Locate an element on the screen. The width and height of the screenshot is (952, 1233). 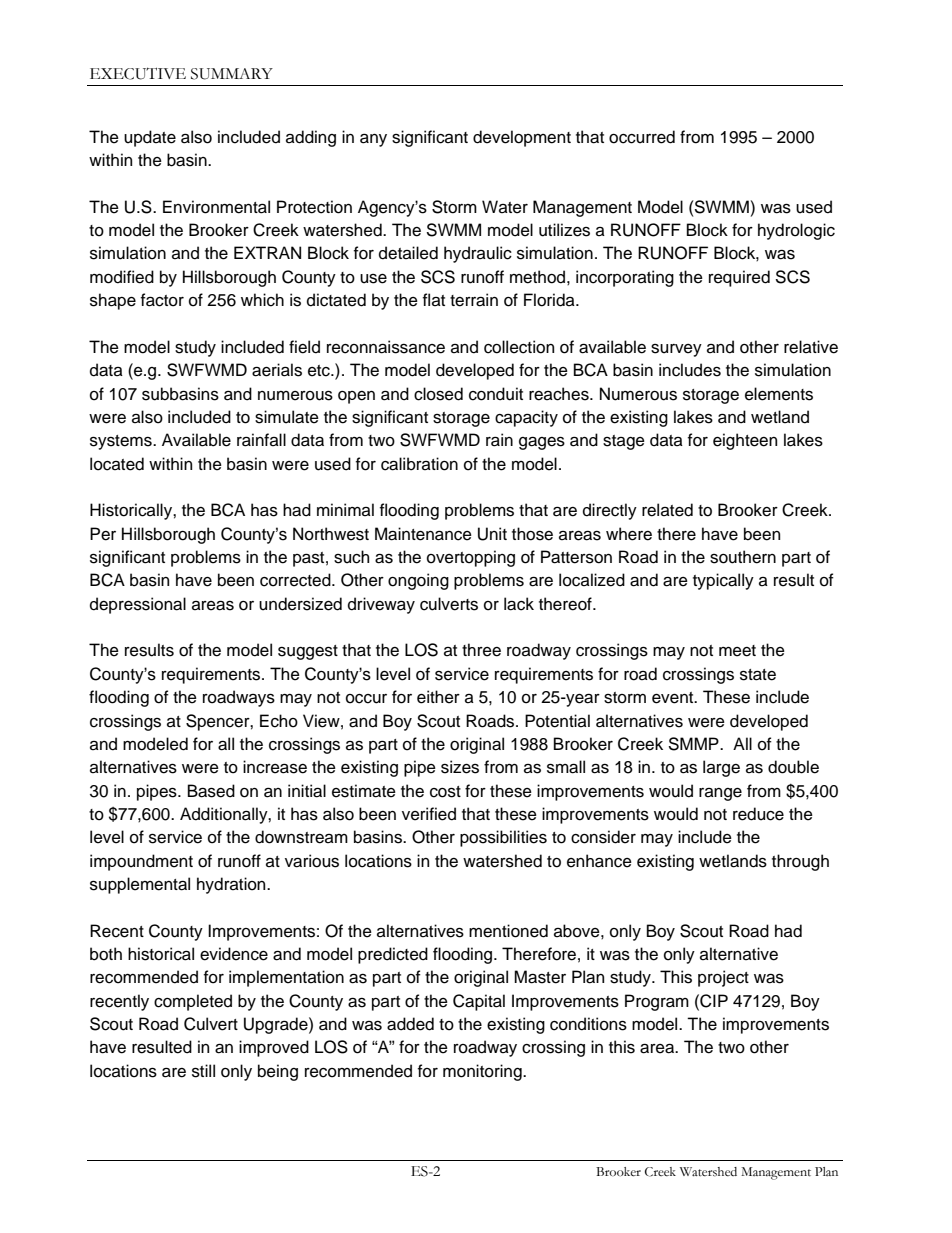
Program is located at coordinates (657, 1002).
